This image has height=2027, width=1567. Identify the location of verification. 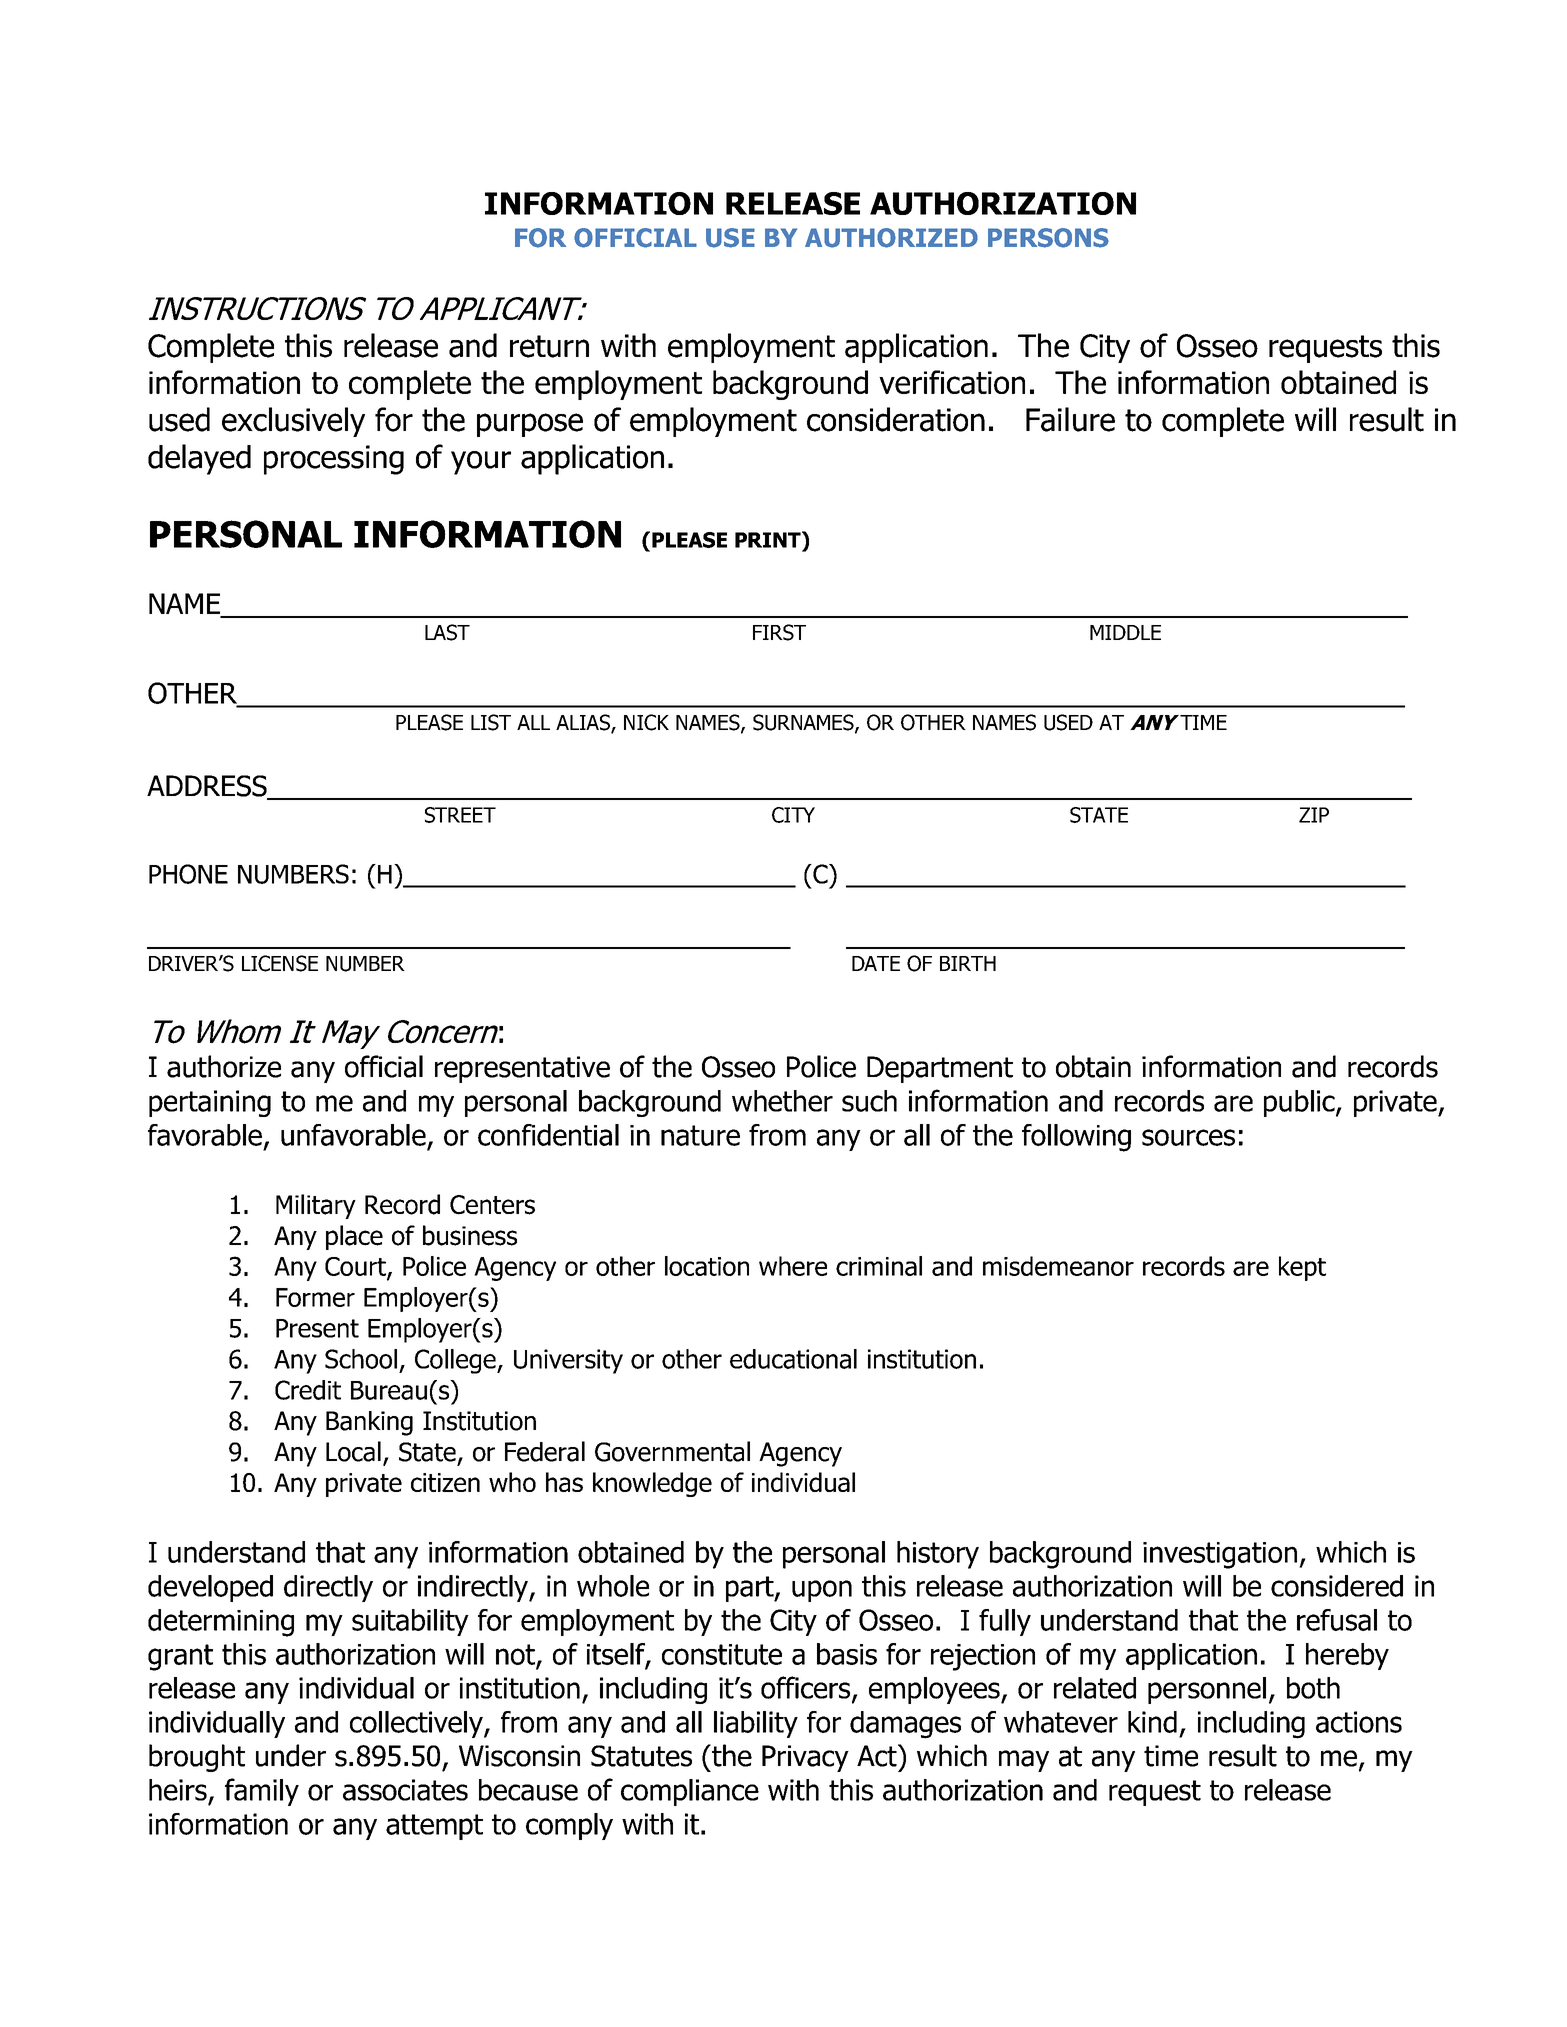
(952, 382).
